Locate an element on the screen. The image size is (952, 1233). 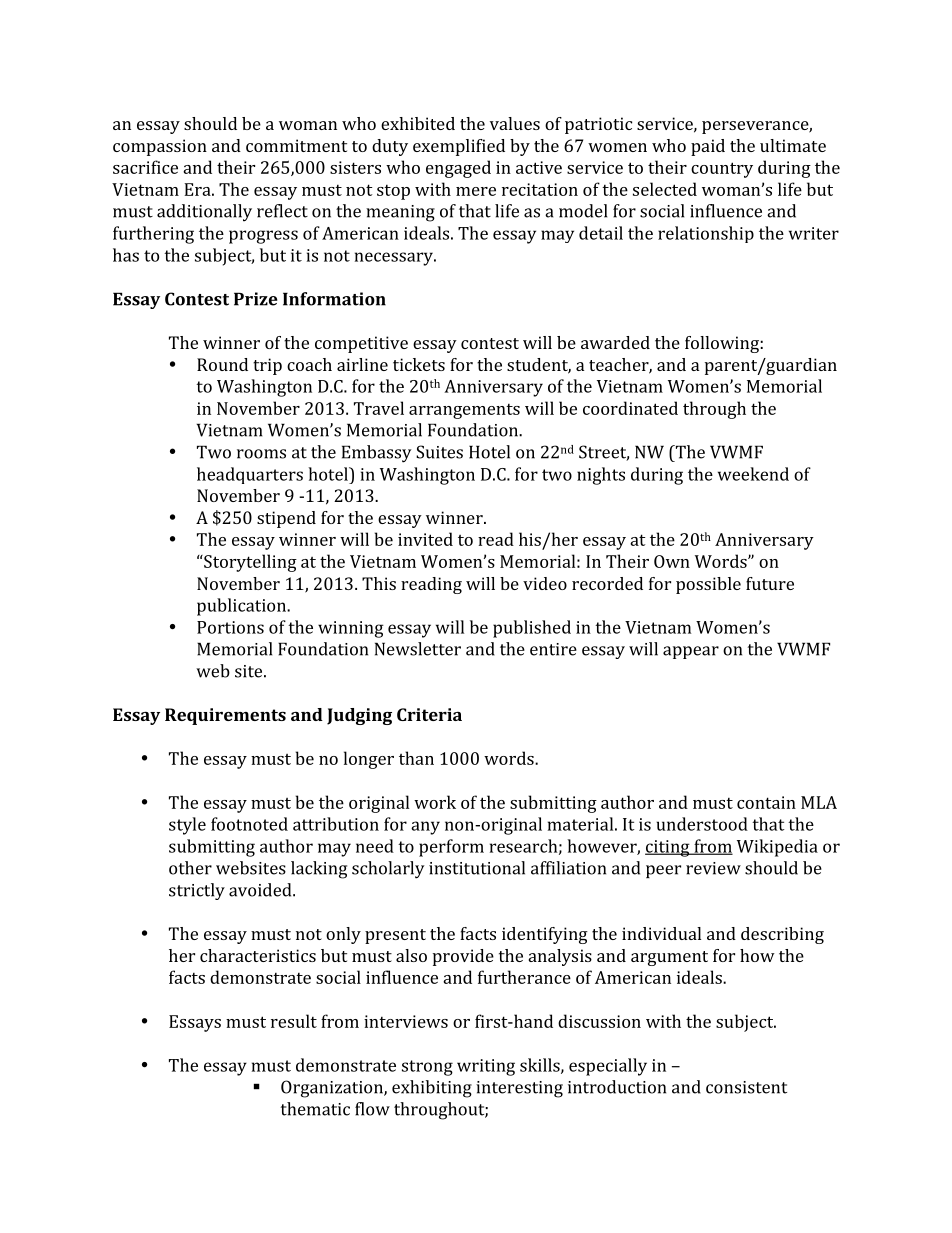
other is located at coordinates (190, 868).
